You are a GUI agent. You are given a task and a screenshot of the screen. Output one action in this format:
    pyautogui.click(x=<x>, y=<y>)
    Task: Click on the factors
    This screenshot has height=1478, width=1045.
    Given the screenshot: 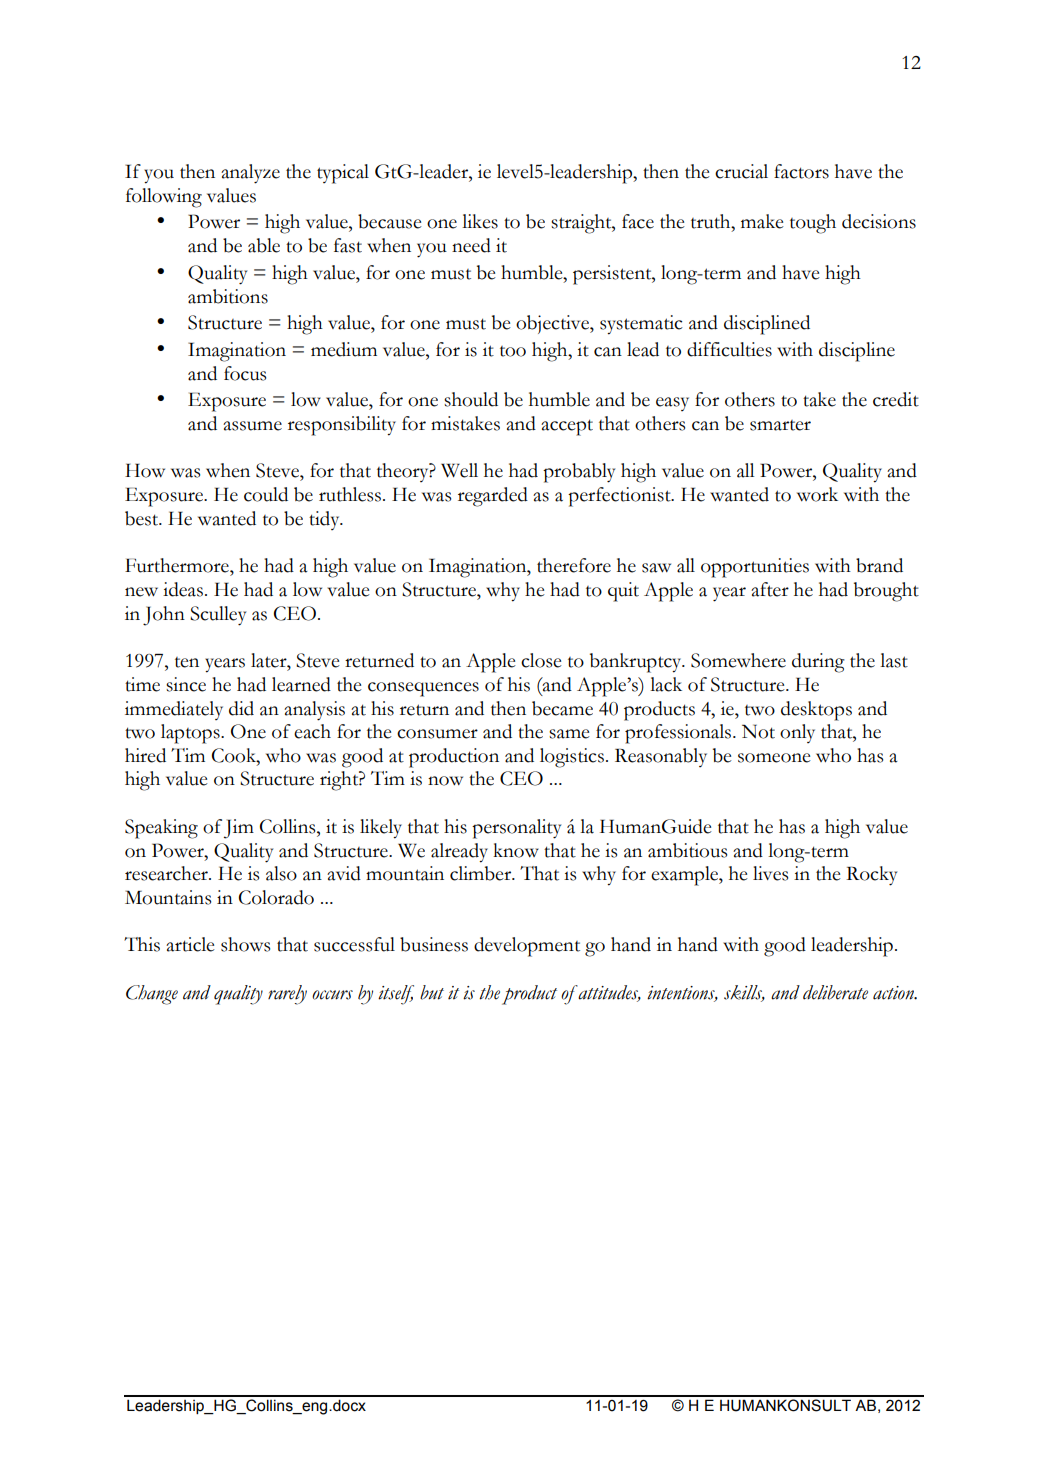 What is the action you would take?
    pyautogui.click(x=801, y=171)
